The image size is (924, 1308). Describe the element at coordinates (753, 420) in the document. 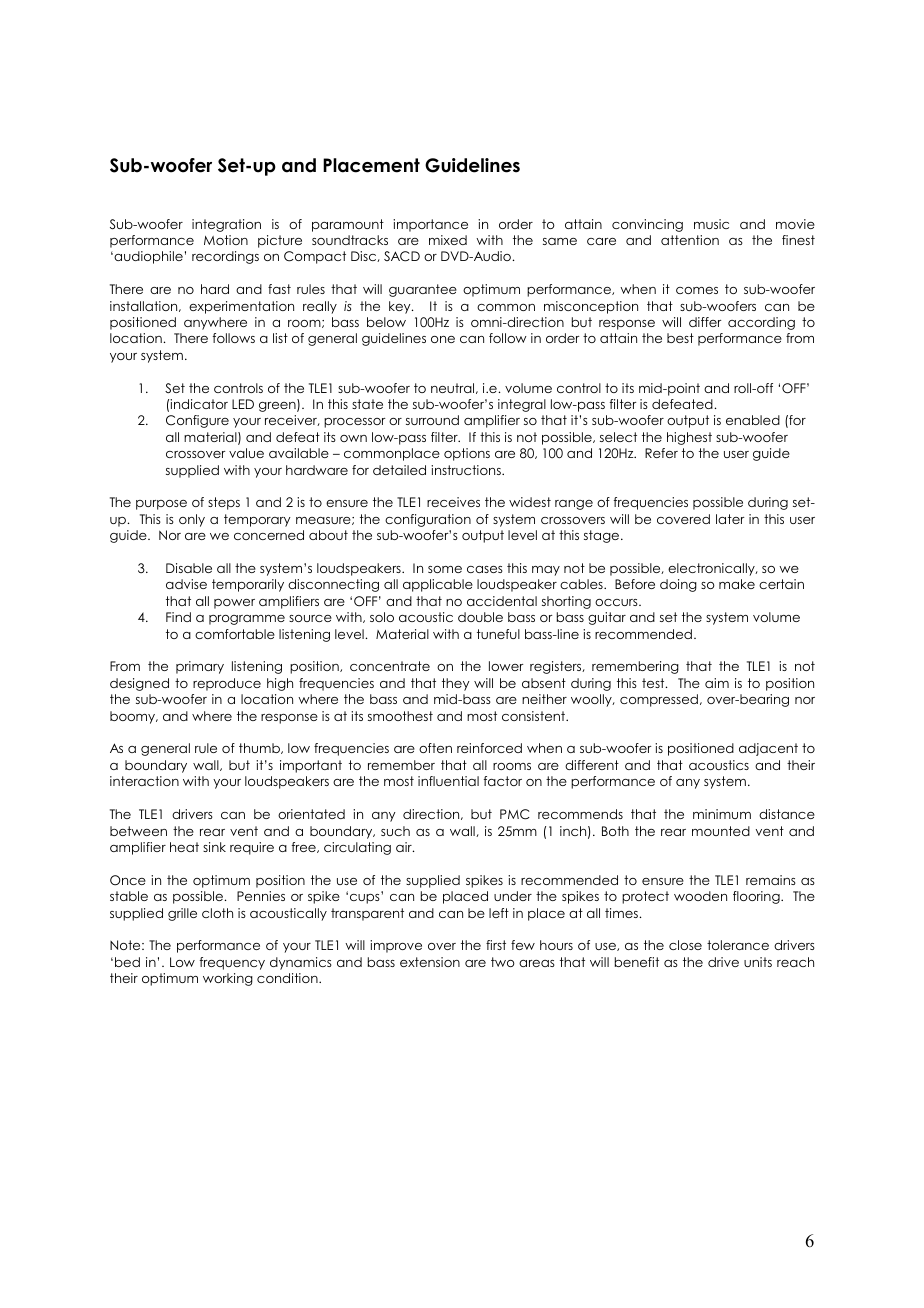

I see `enabled` at that location.
